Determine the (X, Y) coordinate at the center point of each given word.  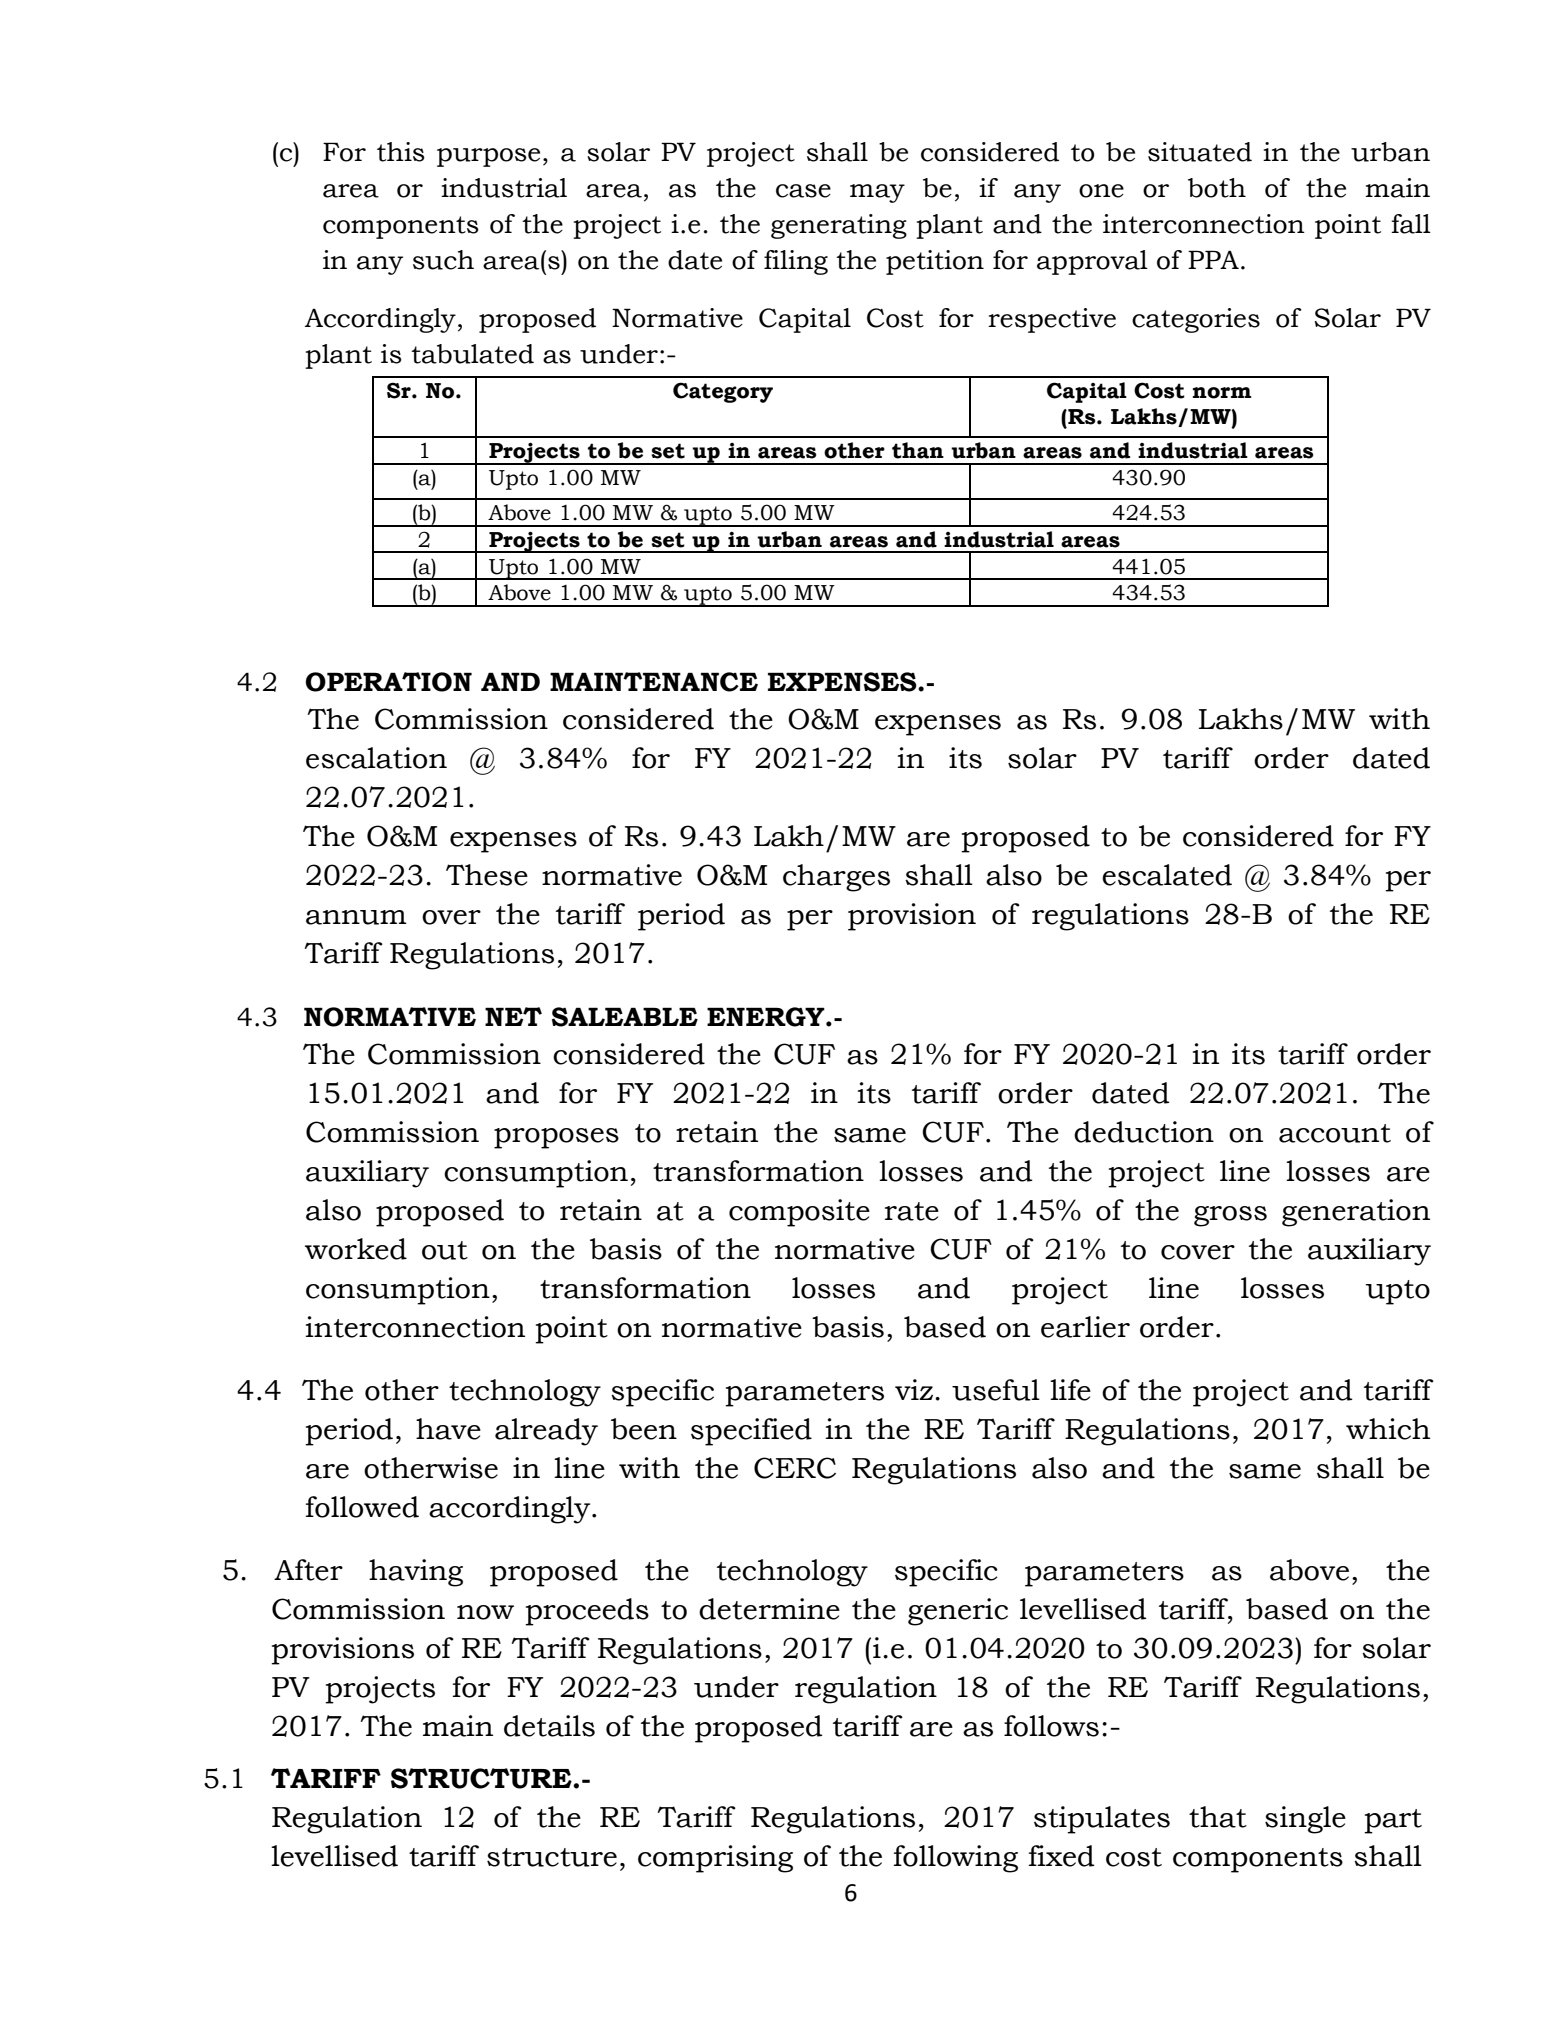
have (448, 1429)
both (1217, 188)
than (918, 450)
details (549, 1726)
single (1305, 1820)
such (443, 260)
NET (513, 1016)
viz (914, 1389)
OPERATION (389, 682)
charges (836, 878)
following (956, 1859)
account (1335, 1133)
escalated (1167, 875)
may (877, 193)
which (1388, 1429)
